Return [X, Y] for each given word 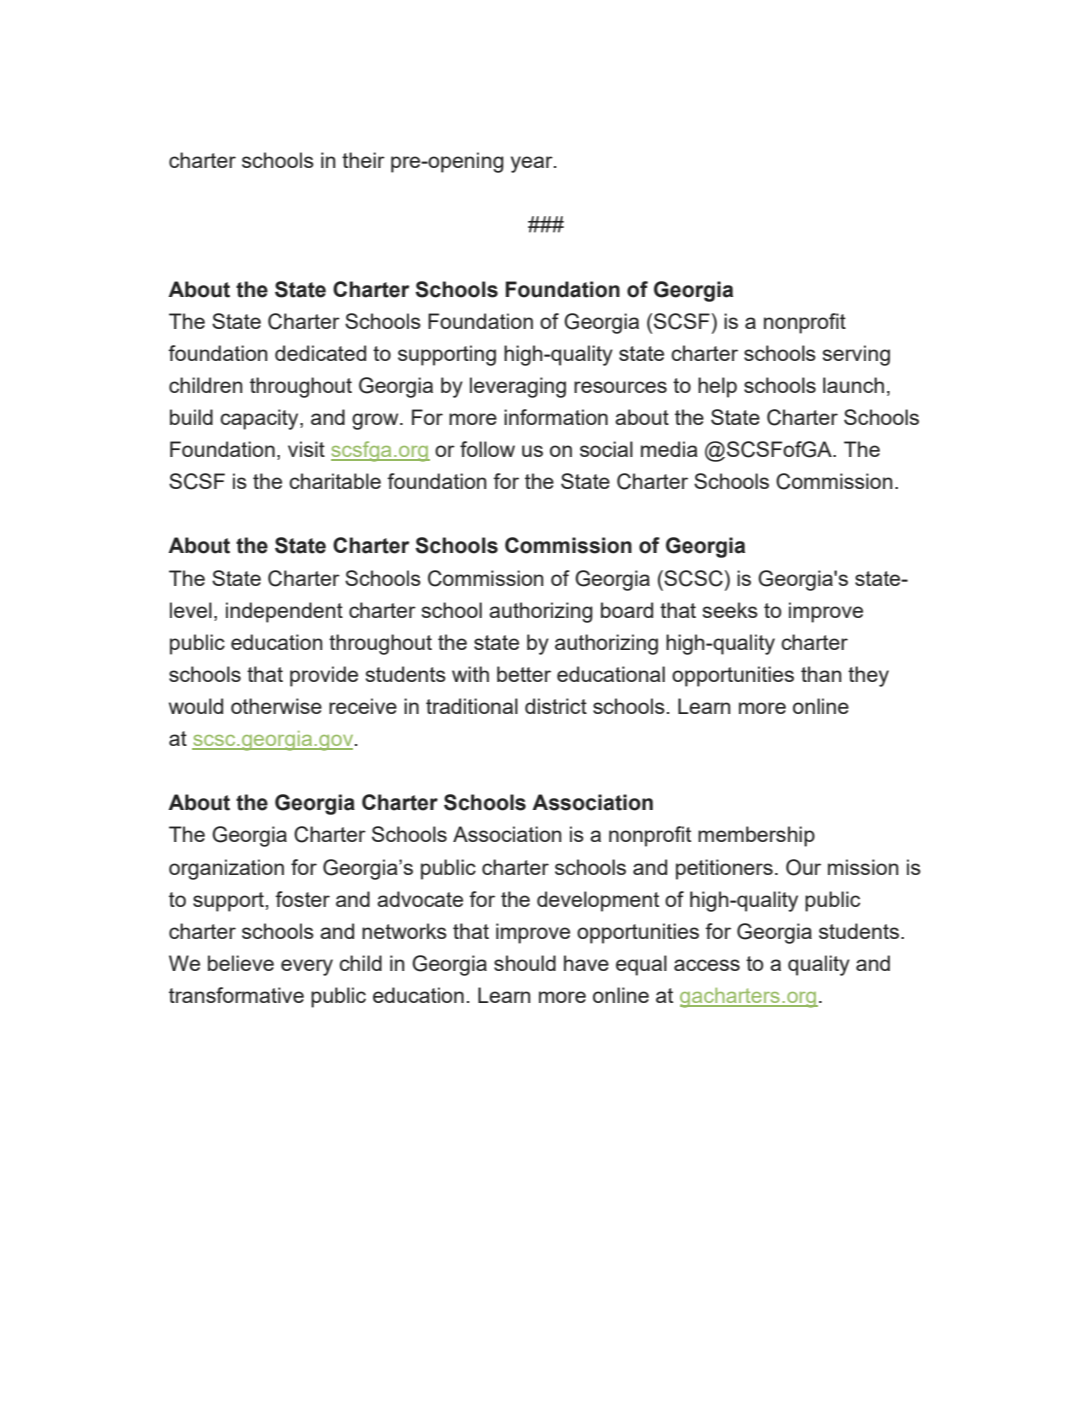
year [533, 164]
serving [856, 355]
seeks [730, 610]
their [363, 160]
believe [241, 963]
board [627, 610]
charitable [335, 481]
